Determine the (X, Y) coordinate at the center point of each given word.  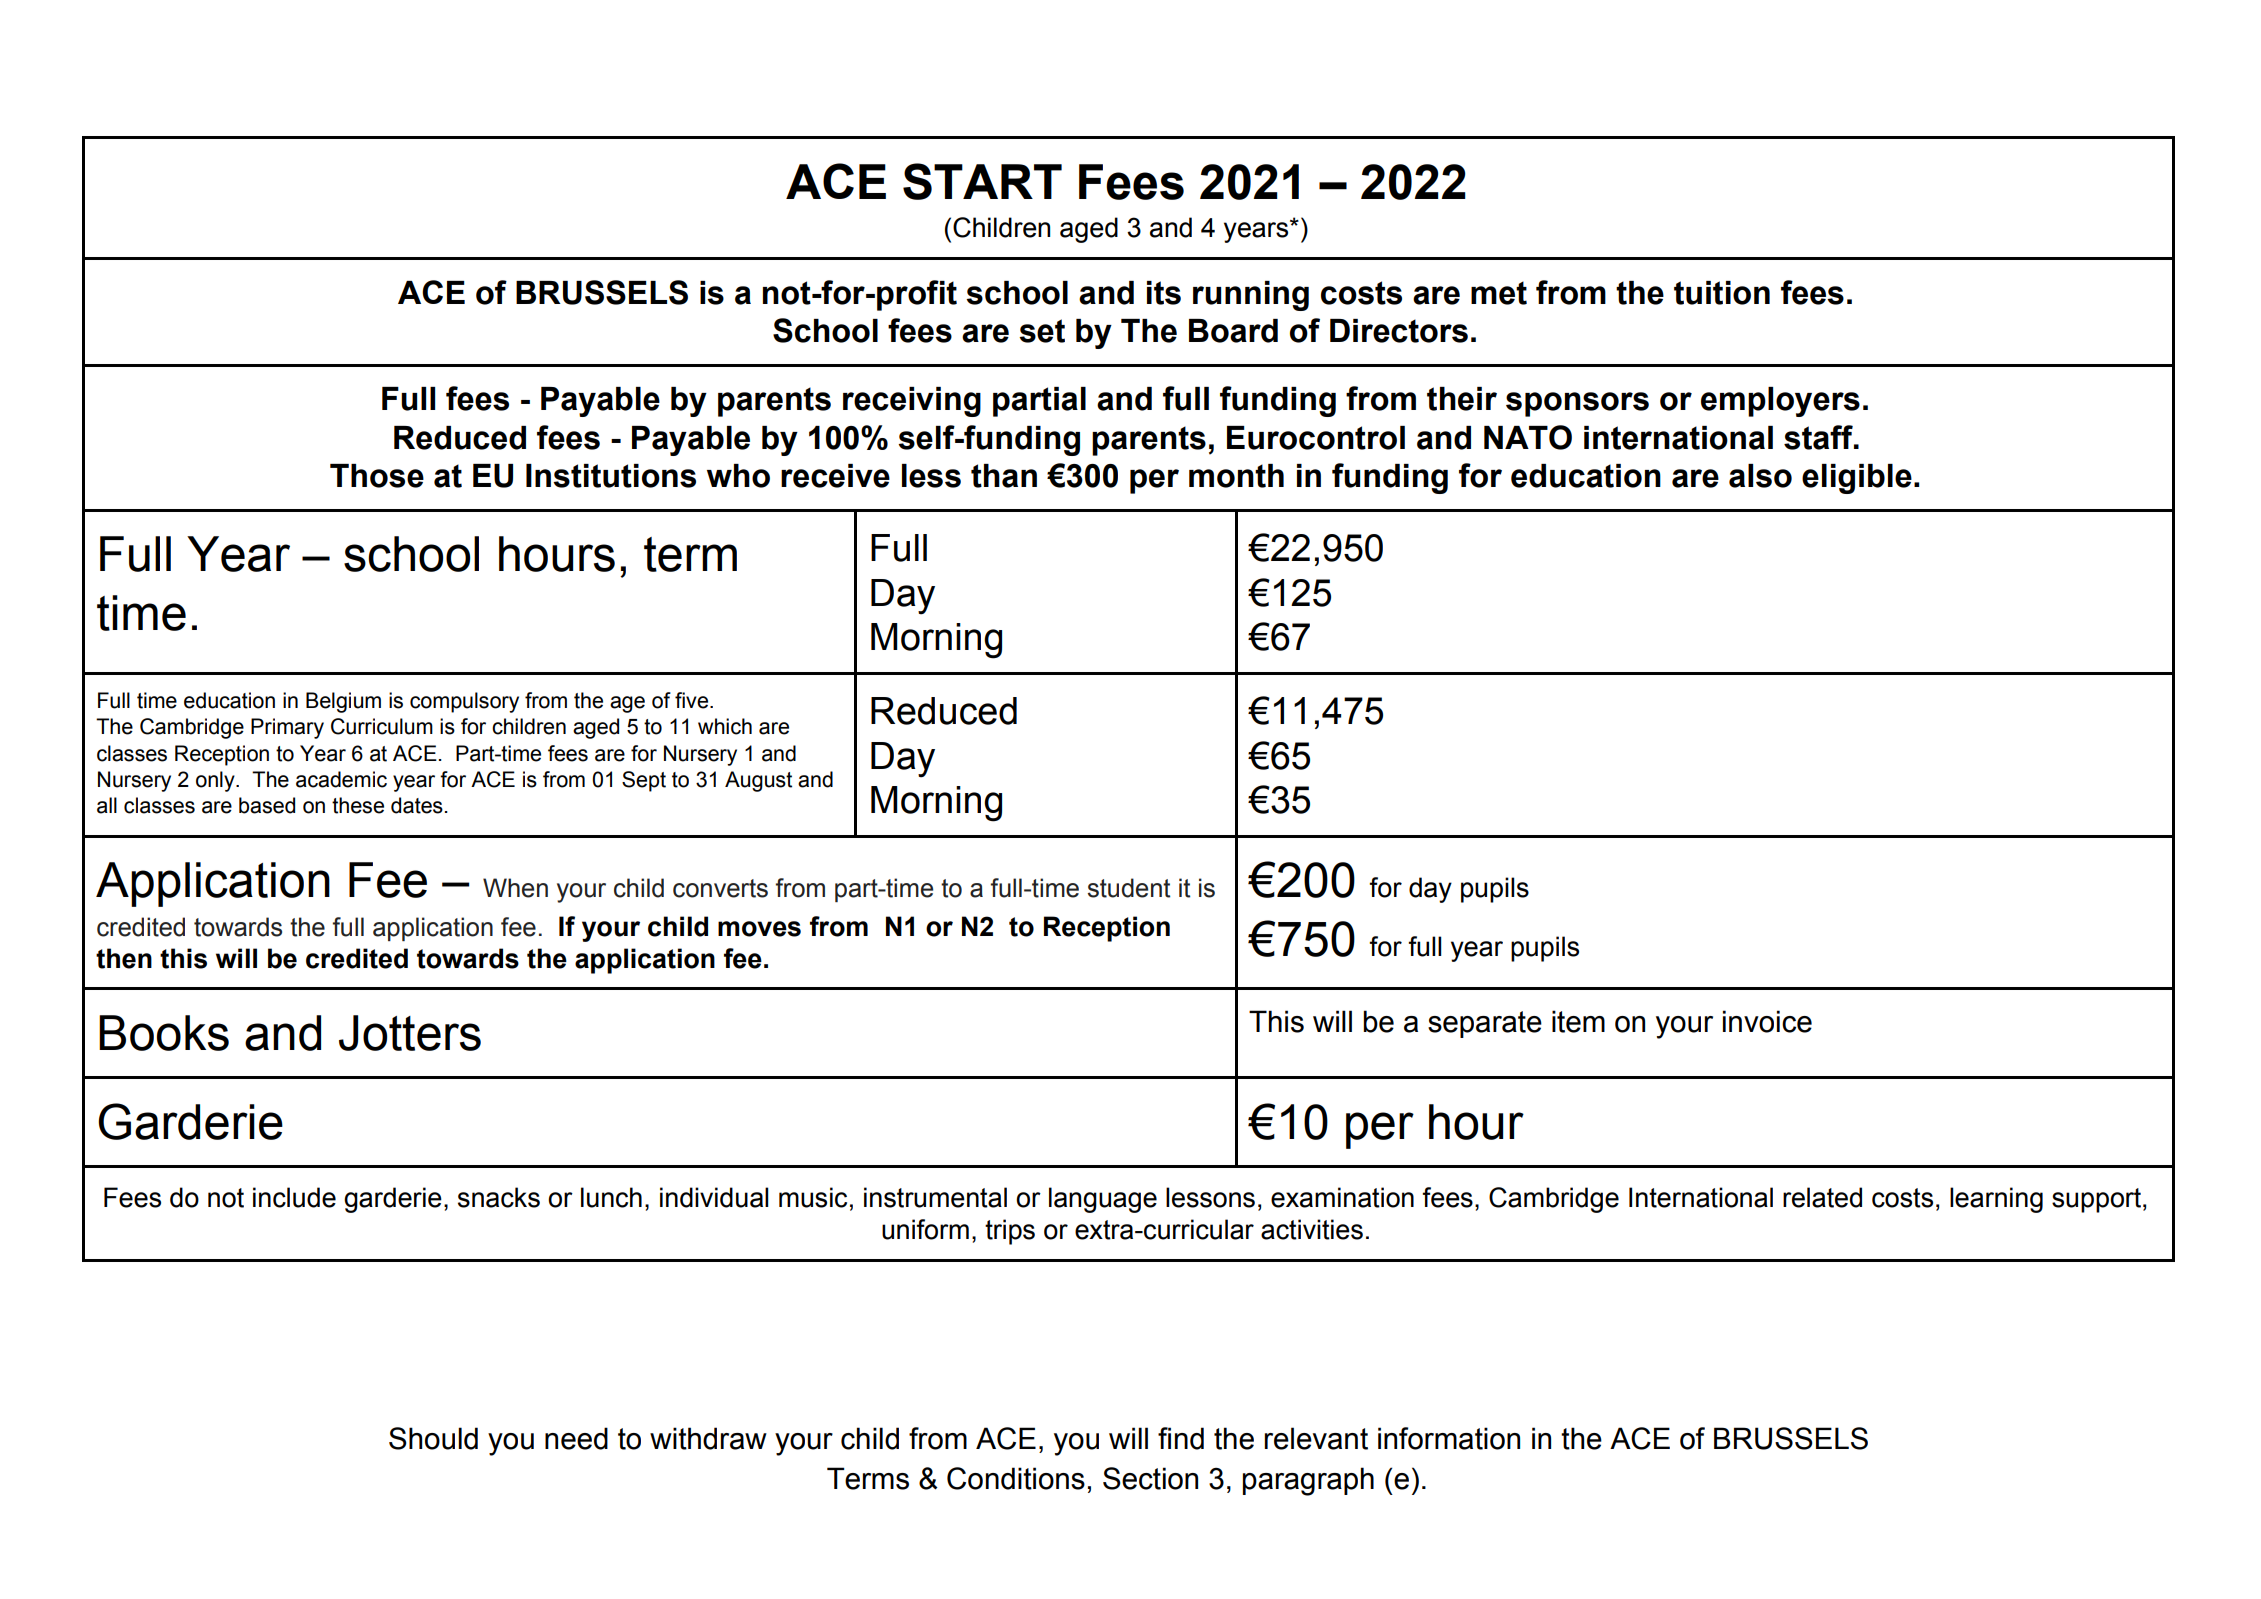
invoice (1767, 1021)
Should (433, 1438)
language (1103, 1200)
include (294, 1197)
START (982, 181)
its (1164, 293)
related (1822, 1197)
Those (377, 476)
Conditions (1016, 1478)
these (358, 805)
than (1004, 476)
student (1129, 888)
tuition (1722, 293)
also (1760, 476)
